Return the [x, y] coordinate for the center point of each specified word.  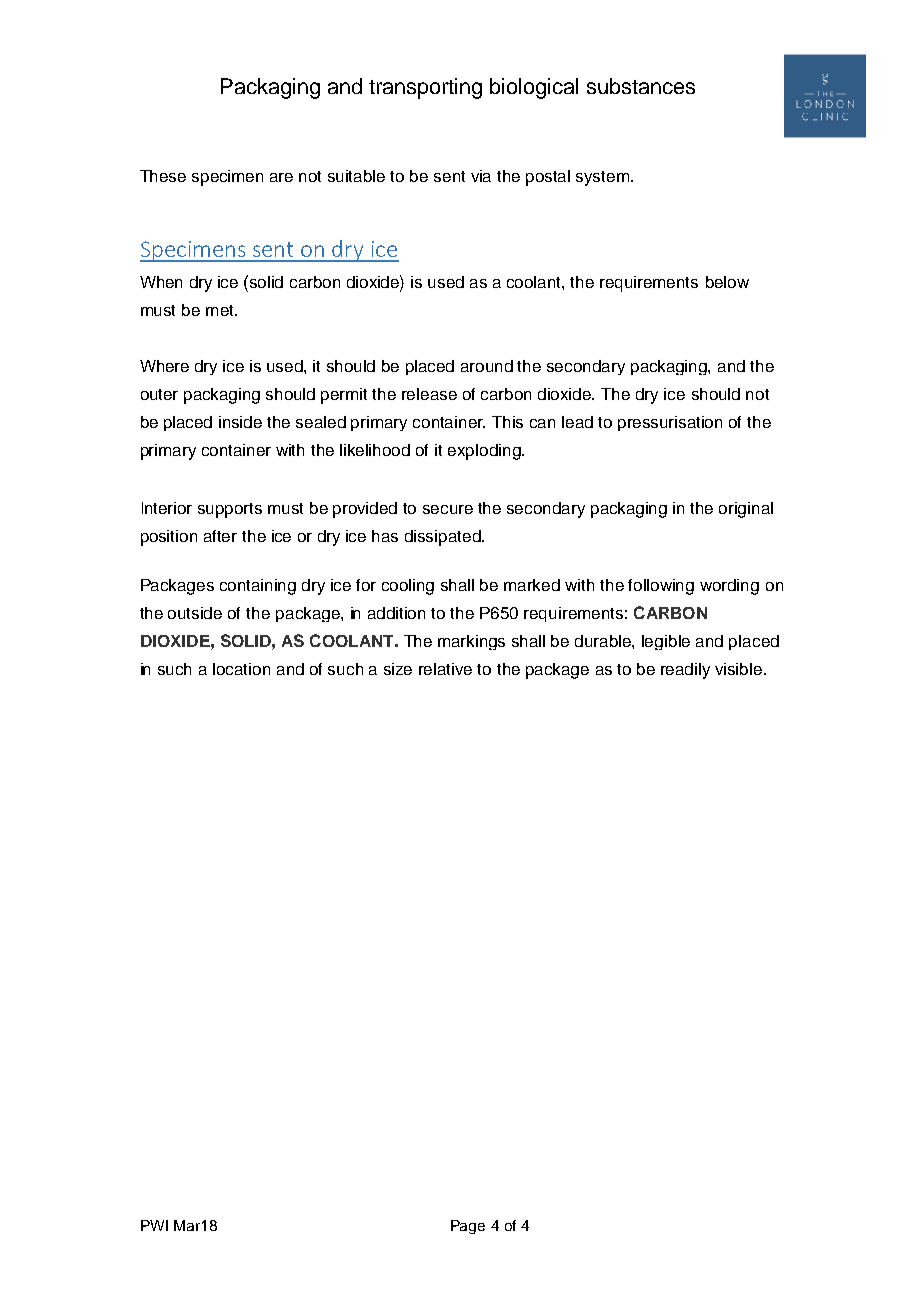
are [281, 177]
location [241, 669]
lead [577, 422]
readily [685, 671]
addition [396, 613]
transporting [425, 88]
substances [641, 86]
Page [468, 1227]
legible [666, 642]
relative [445, 669]
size [398, 669]
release [429, 394]
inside [240, 422]
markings [471, 642]
